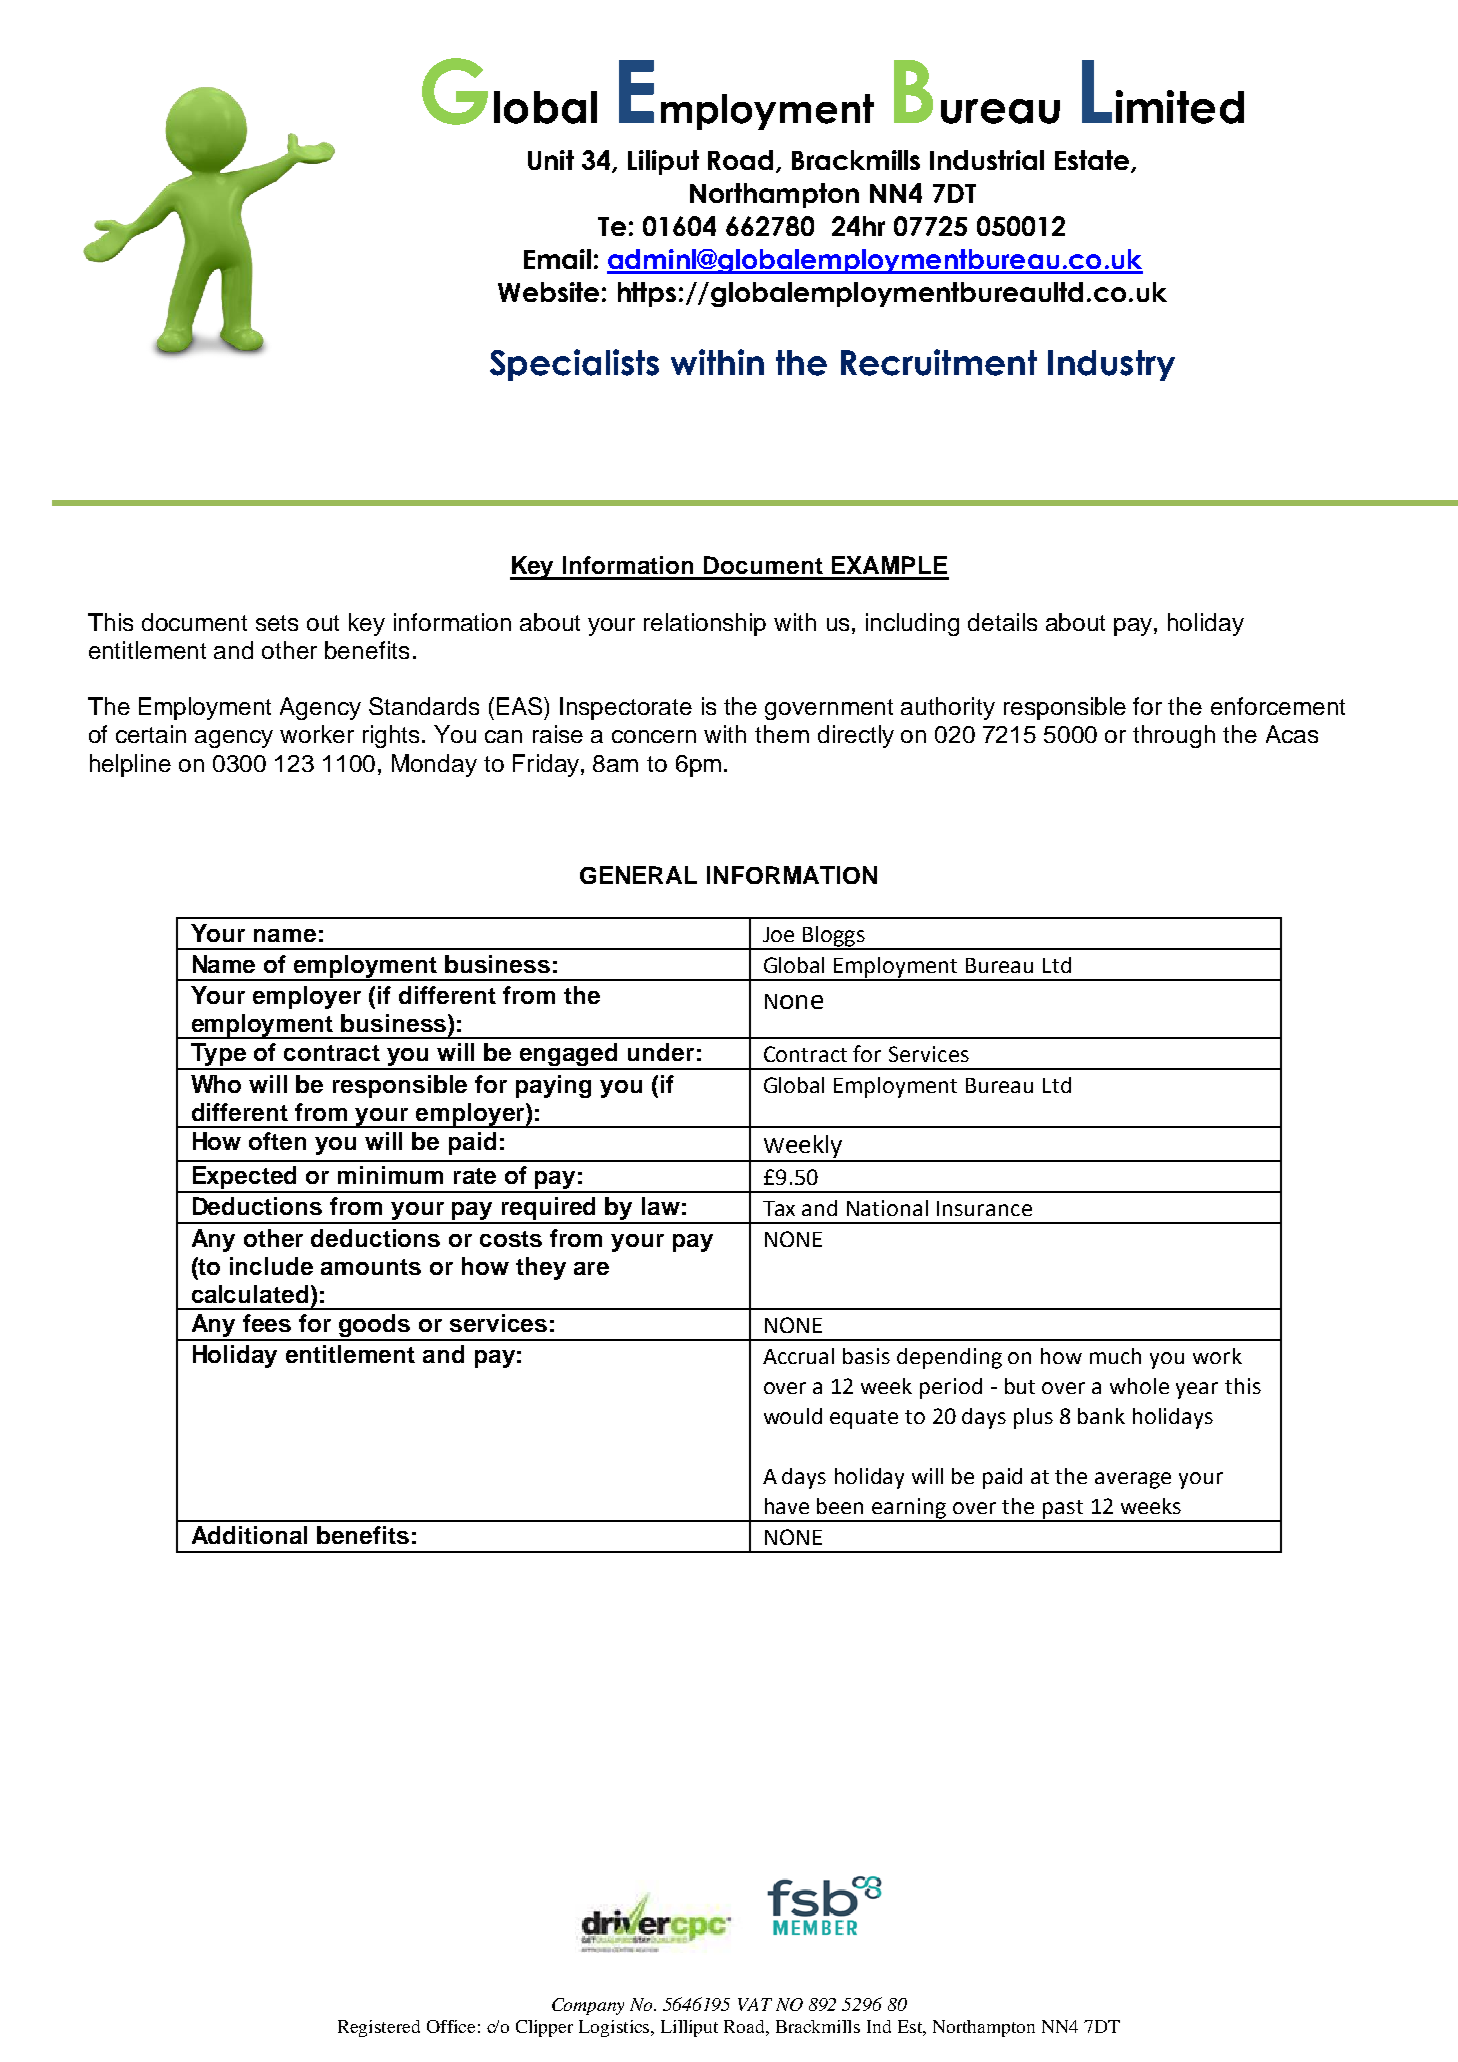 The height and width of the screenshot is (2062, 1458). What do you see at coordinates (277, 623) in the screenshot?
I see `sets` at bounding box center [277, 623].
